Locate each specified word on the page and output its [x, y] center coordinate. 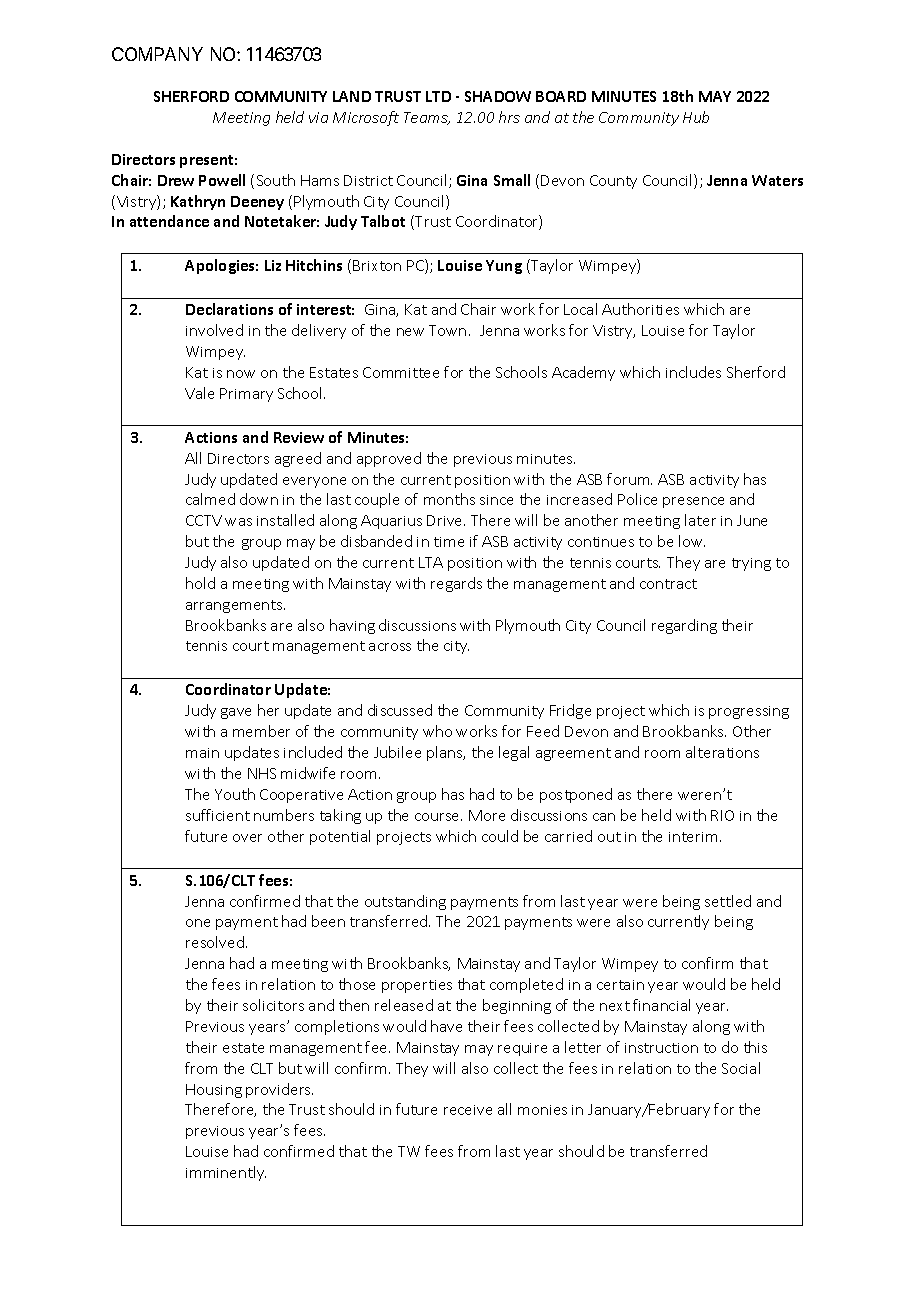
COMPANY [157, 54]
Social [741, 1068]
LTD [438, 96]
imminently [226, 1173]
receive [468, 1110]
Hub [696, 117]
